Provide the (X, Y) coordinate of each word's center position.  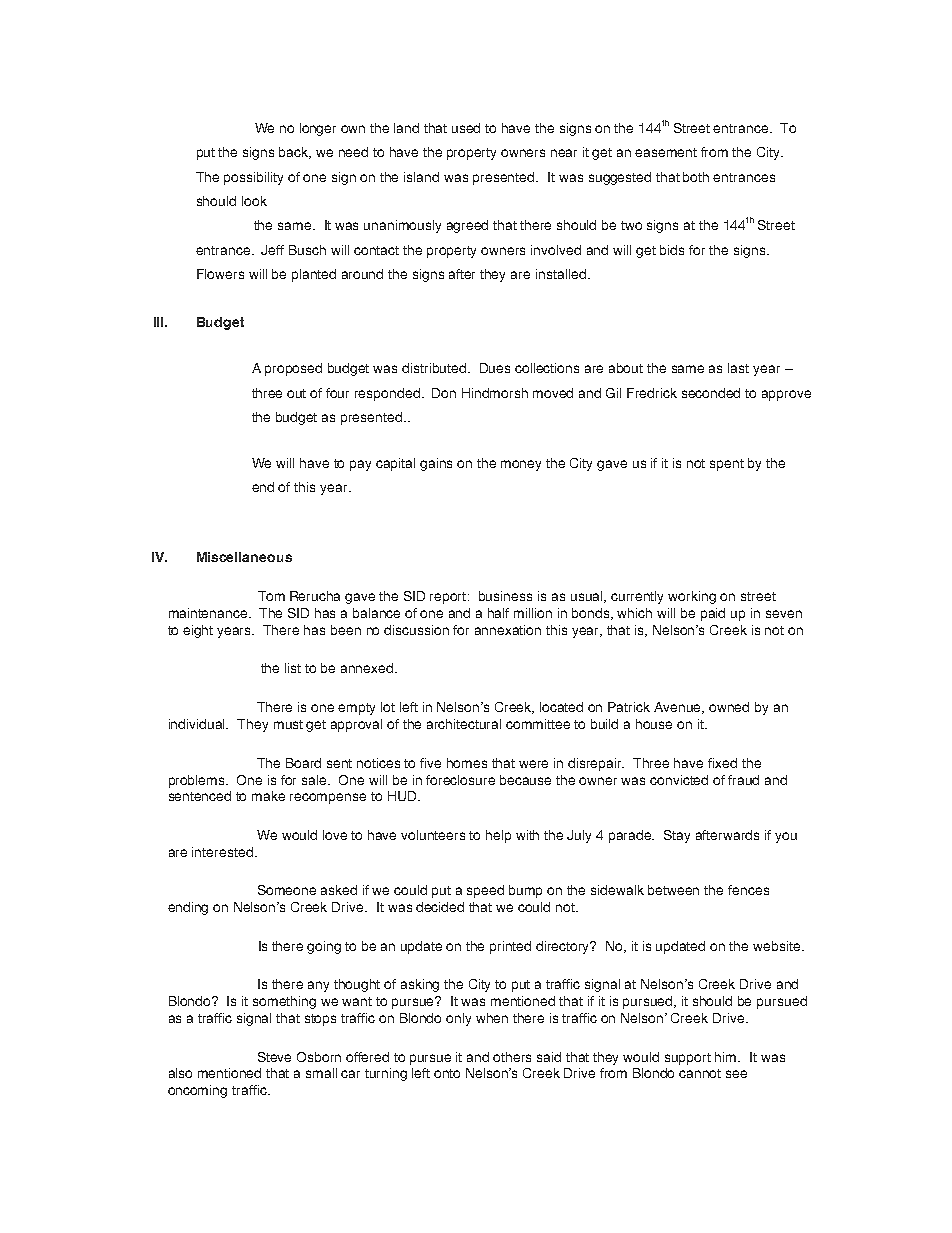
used (466, 128)
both (696, 177)
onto (447, 1073)
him (727, 1057)
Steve (274, 1057)
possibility (253, 178)
